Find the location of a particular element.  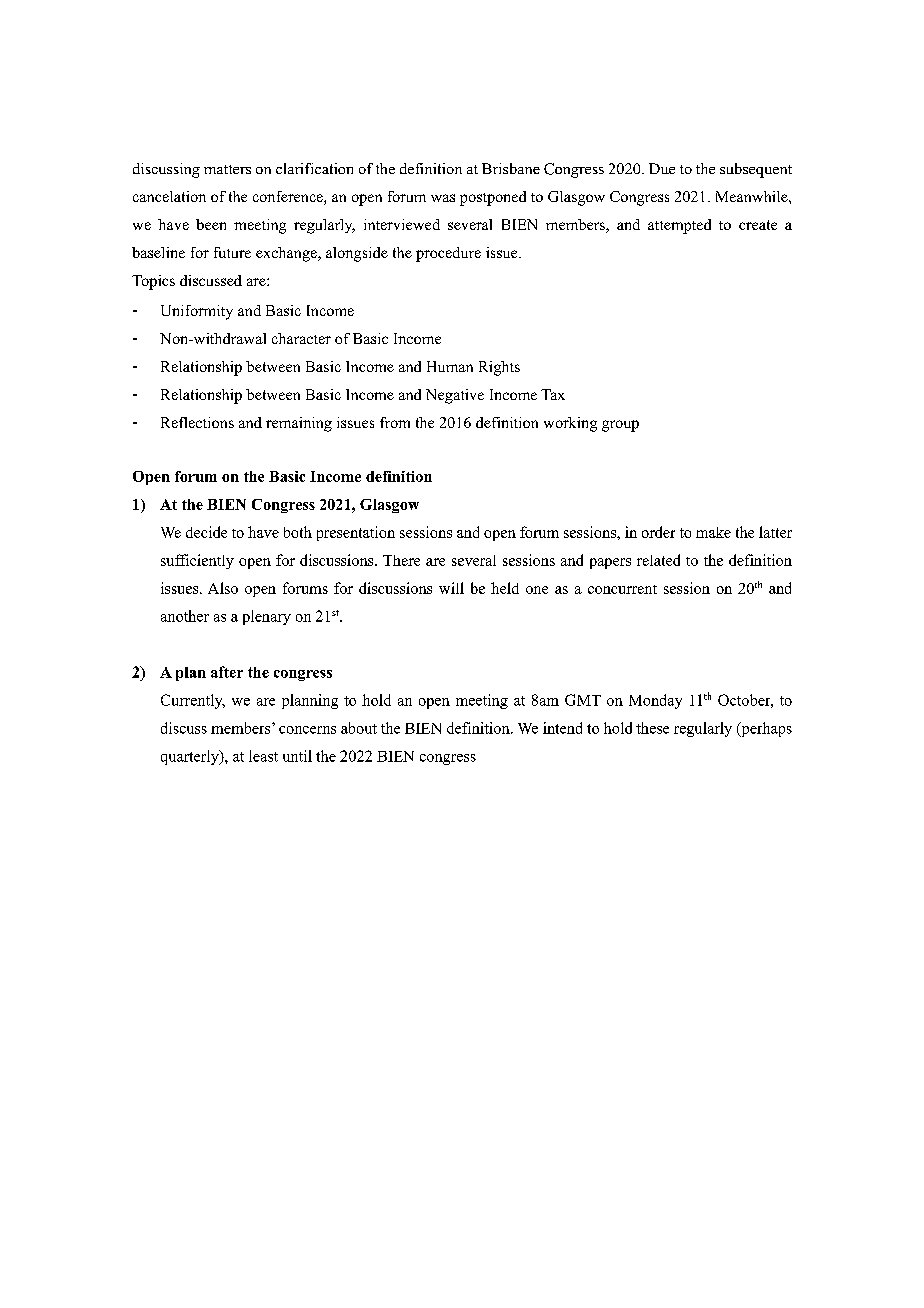

from is located at coordinates (395, 422).
